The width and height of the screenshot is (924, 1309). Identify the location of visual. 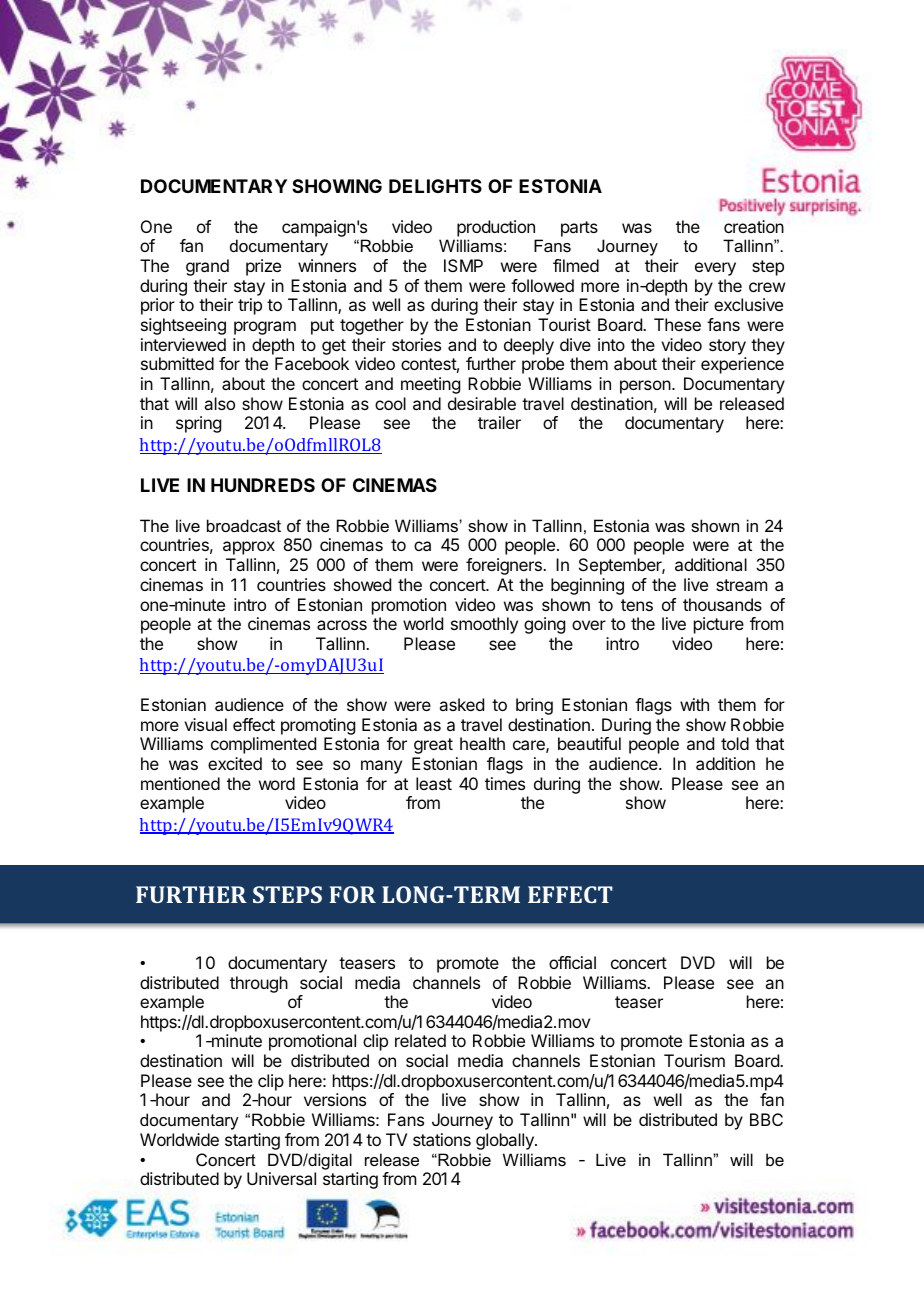
(205, 724).
